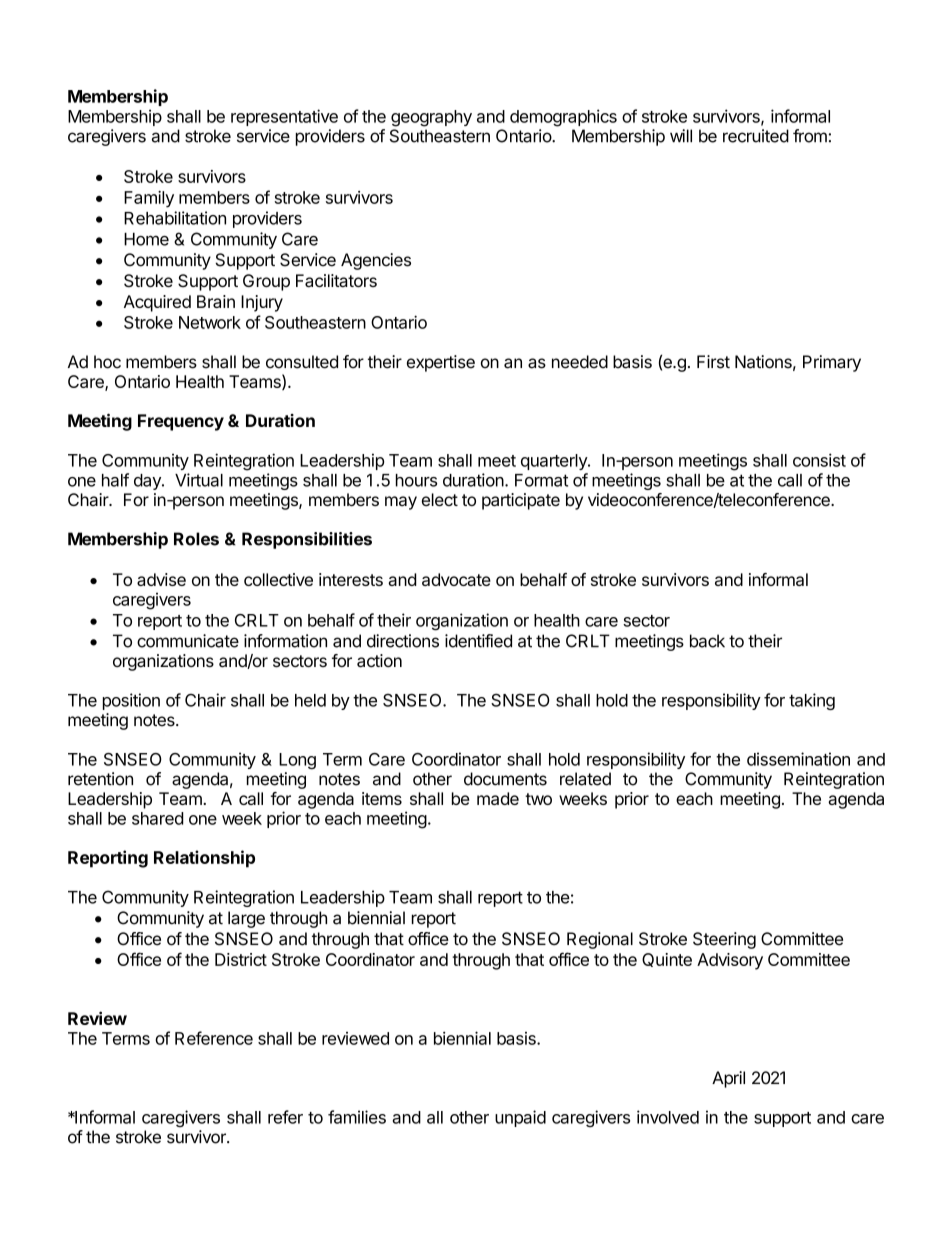  I want to click on Family, so click(149, 199).
